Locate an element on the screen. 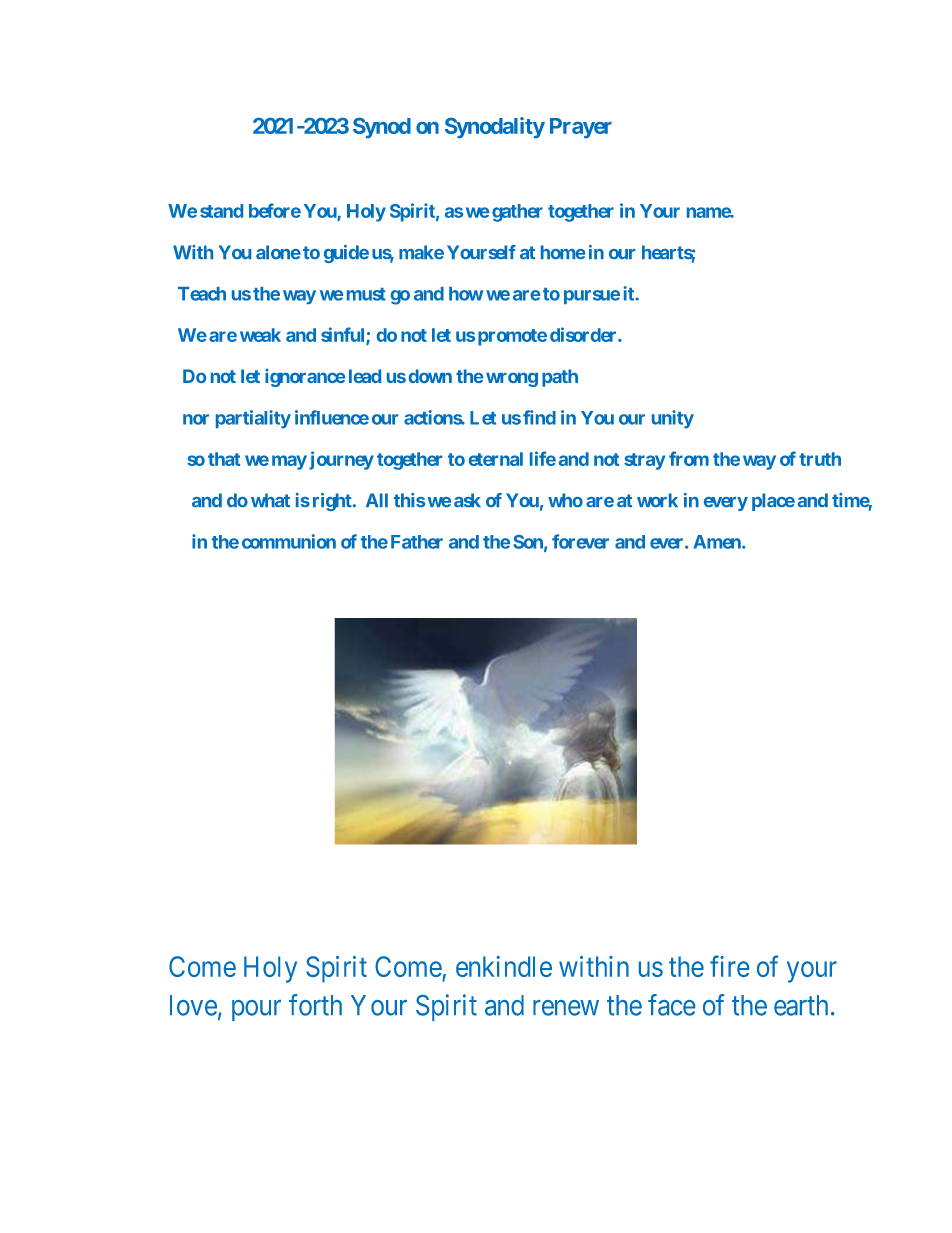 The width and height of the screenshot is (952, 1233). pour is located at coordinates (256, 1010).
